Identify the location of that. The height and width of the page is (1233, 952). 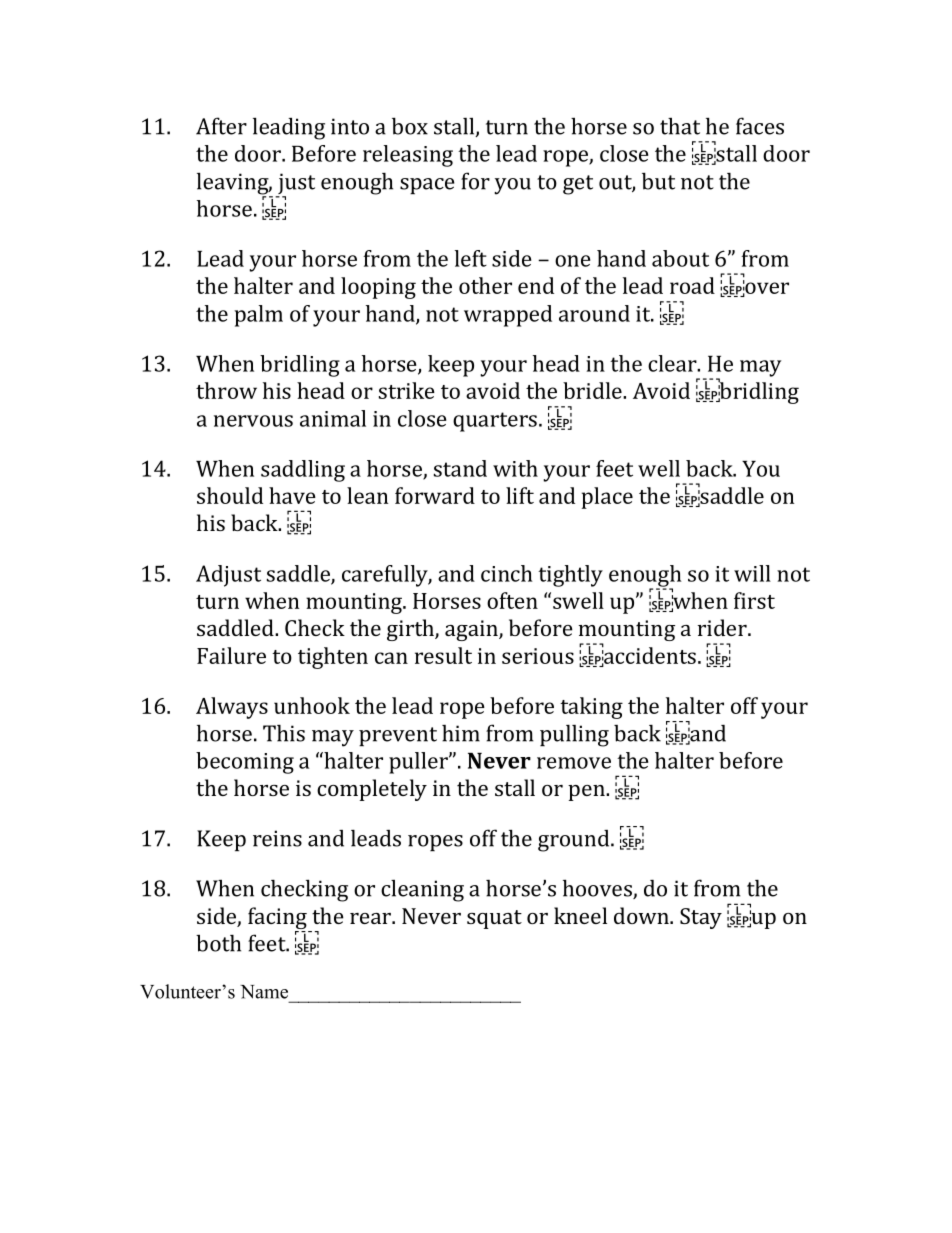
(680, 126).
